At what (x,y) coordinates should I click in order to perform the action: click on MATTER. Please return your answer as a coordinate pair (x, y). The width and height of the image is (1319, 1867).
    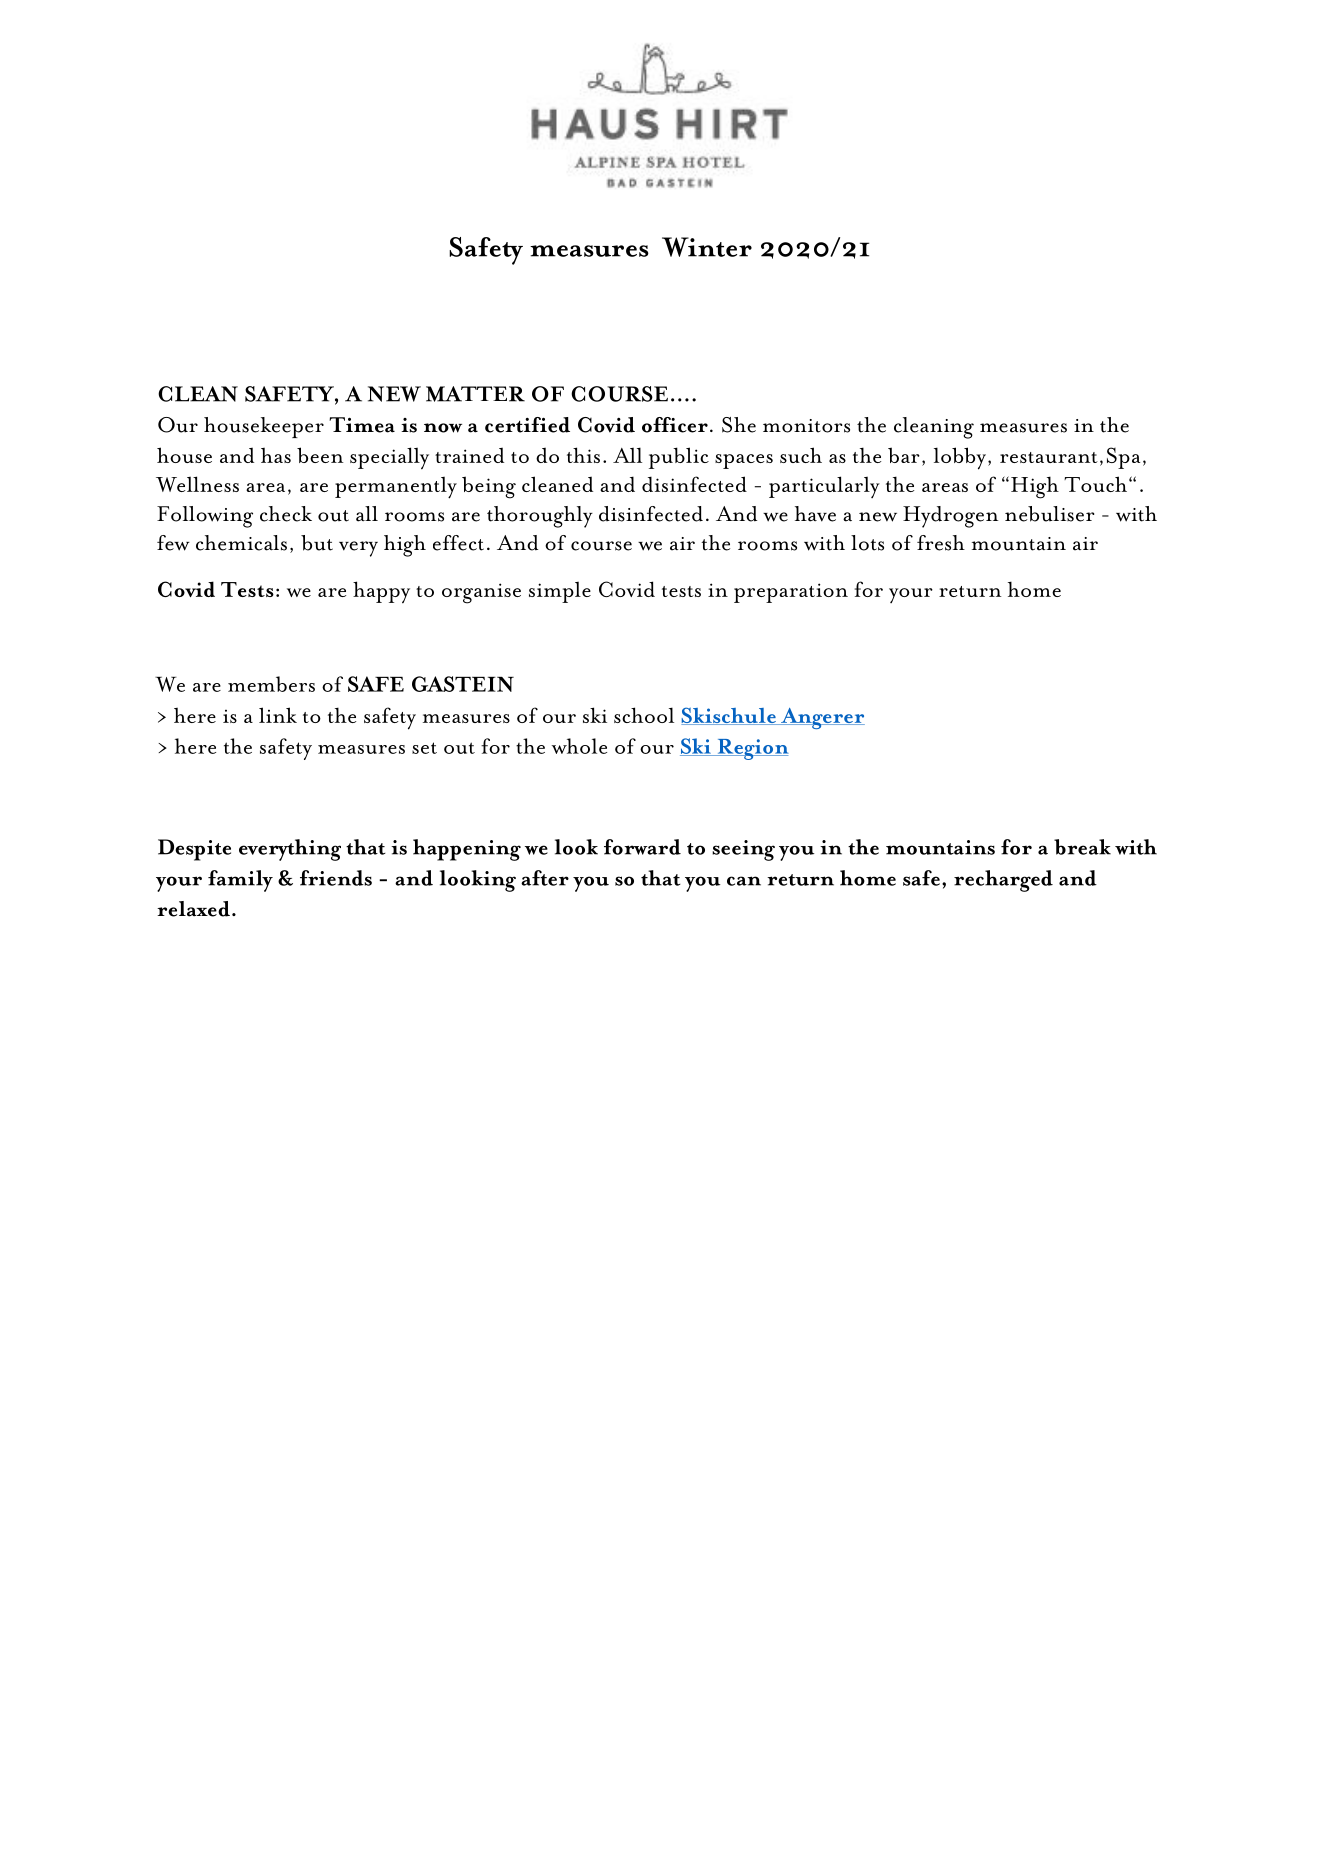
    Looking at the image, I should click on (475, 394).
